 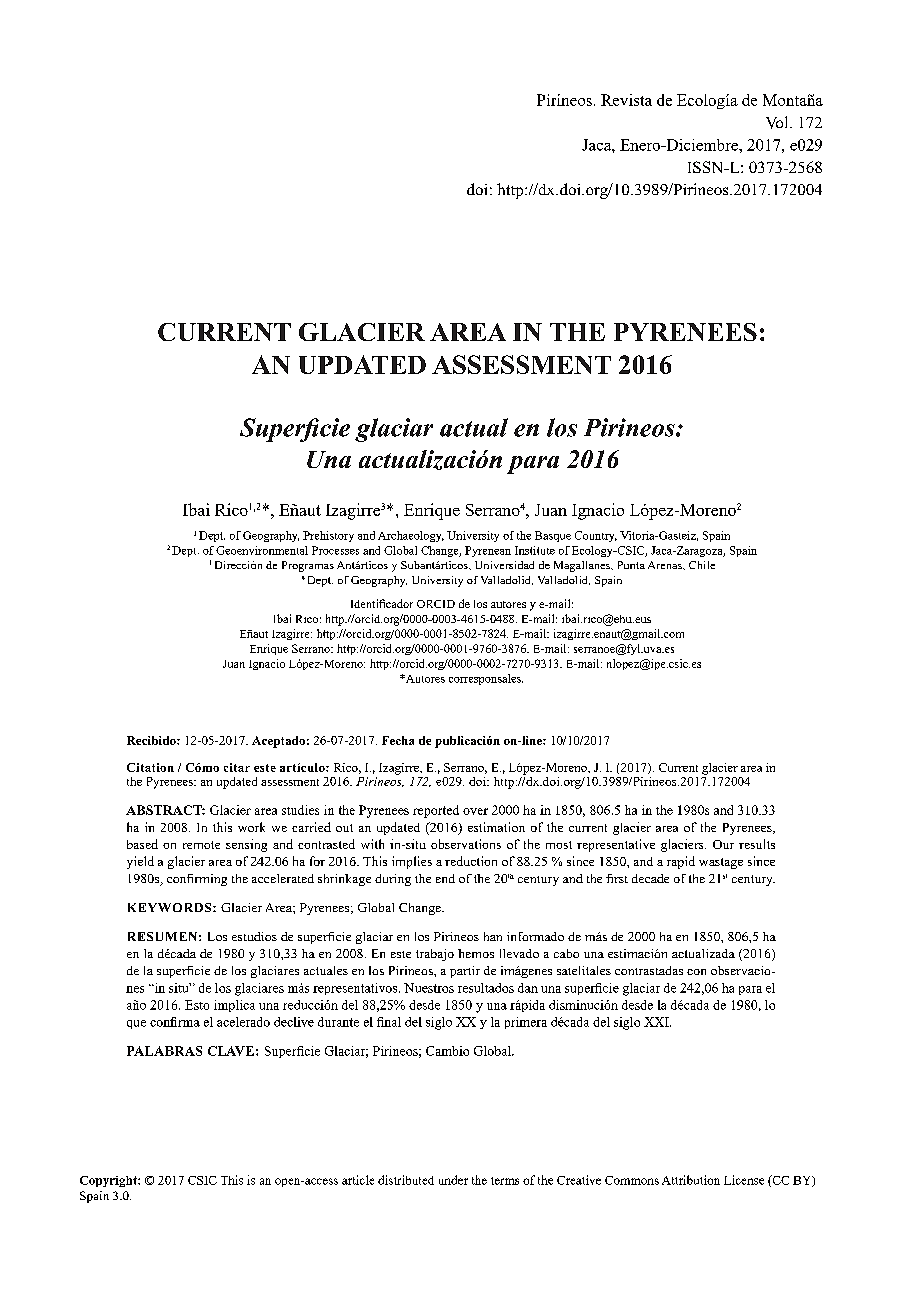 What do you see at coordinates (197, 880) in the screenshot?
I see `confirming` at bounding box center [197, 880].
